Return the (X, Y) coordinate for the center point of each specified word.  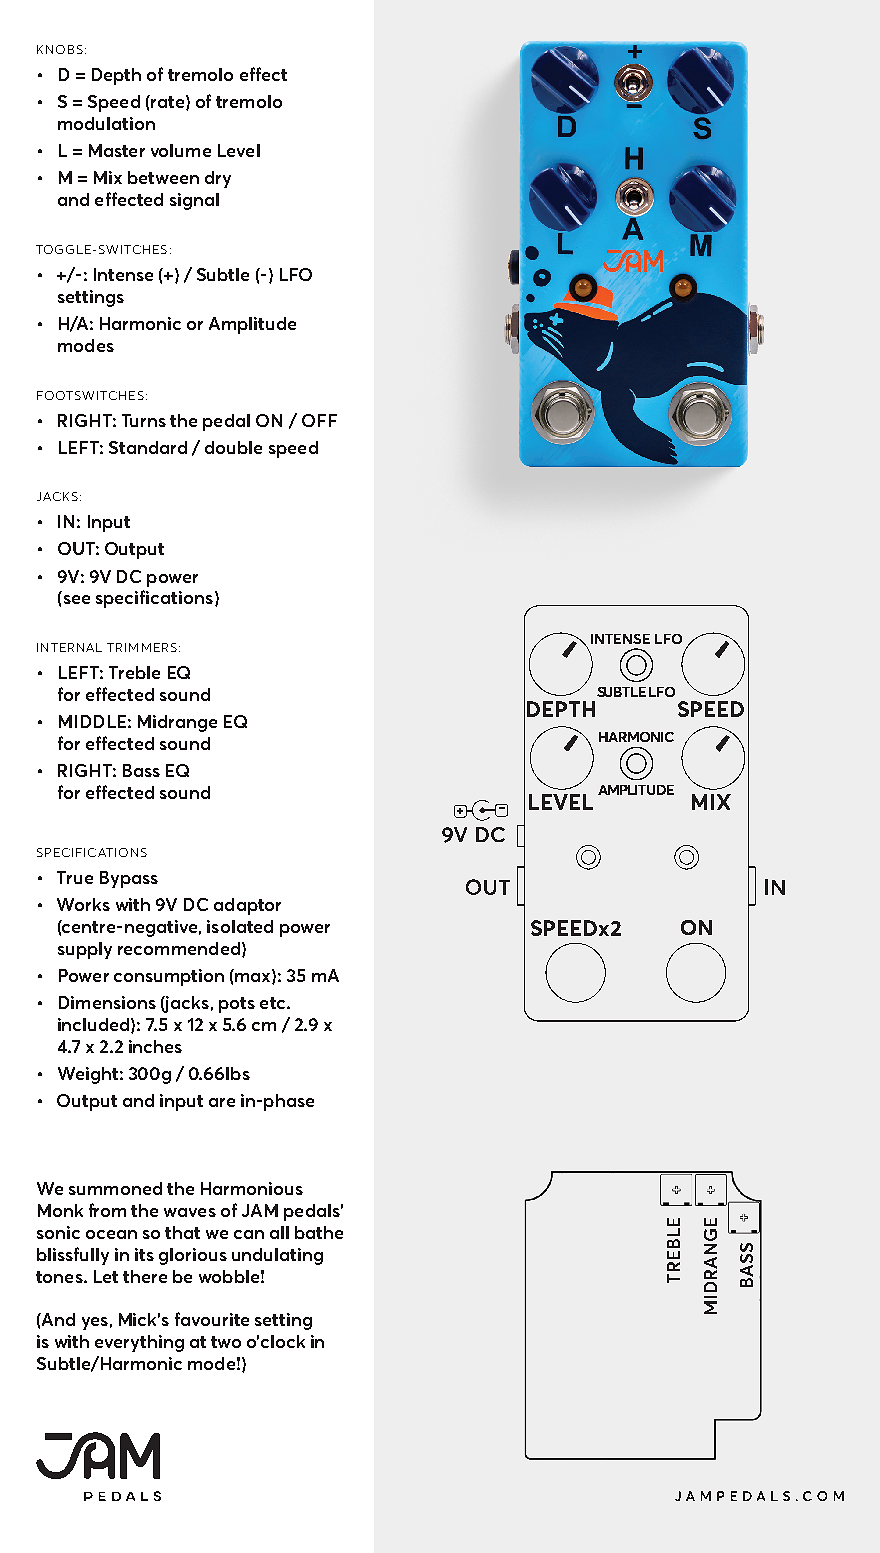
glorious (193, 1256)
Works (83, 904)
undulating (277, 1256)
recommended (179, 948)
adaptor (247, 906)
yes (95, 1323)
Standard (148, 447)
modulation (106, 123)
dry (218, 179)
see (77, 599)
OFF (319, 420)
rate (166, 101)
